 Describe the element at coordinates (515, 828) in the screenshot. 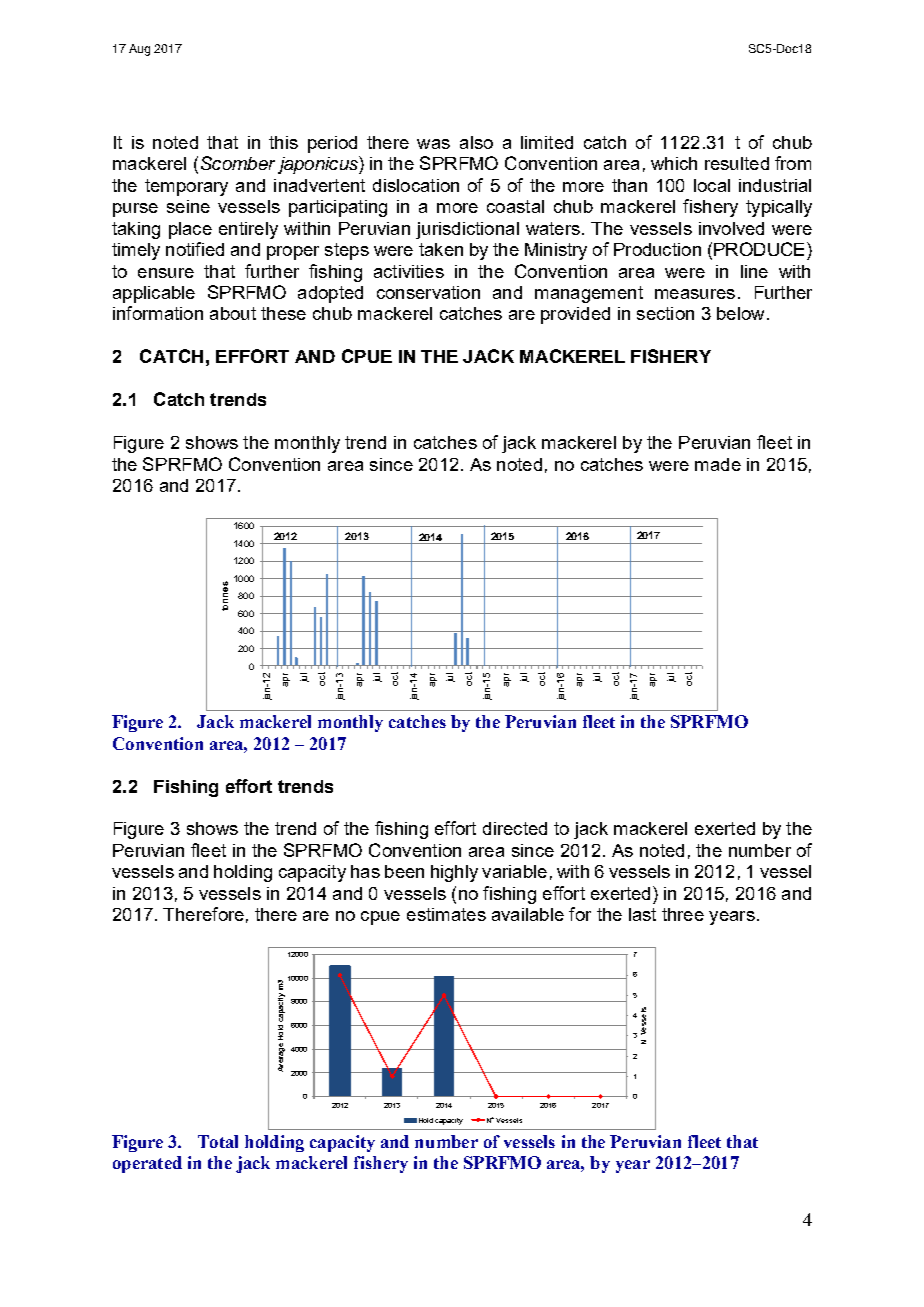

I see `directed` at that location.
